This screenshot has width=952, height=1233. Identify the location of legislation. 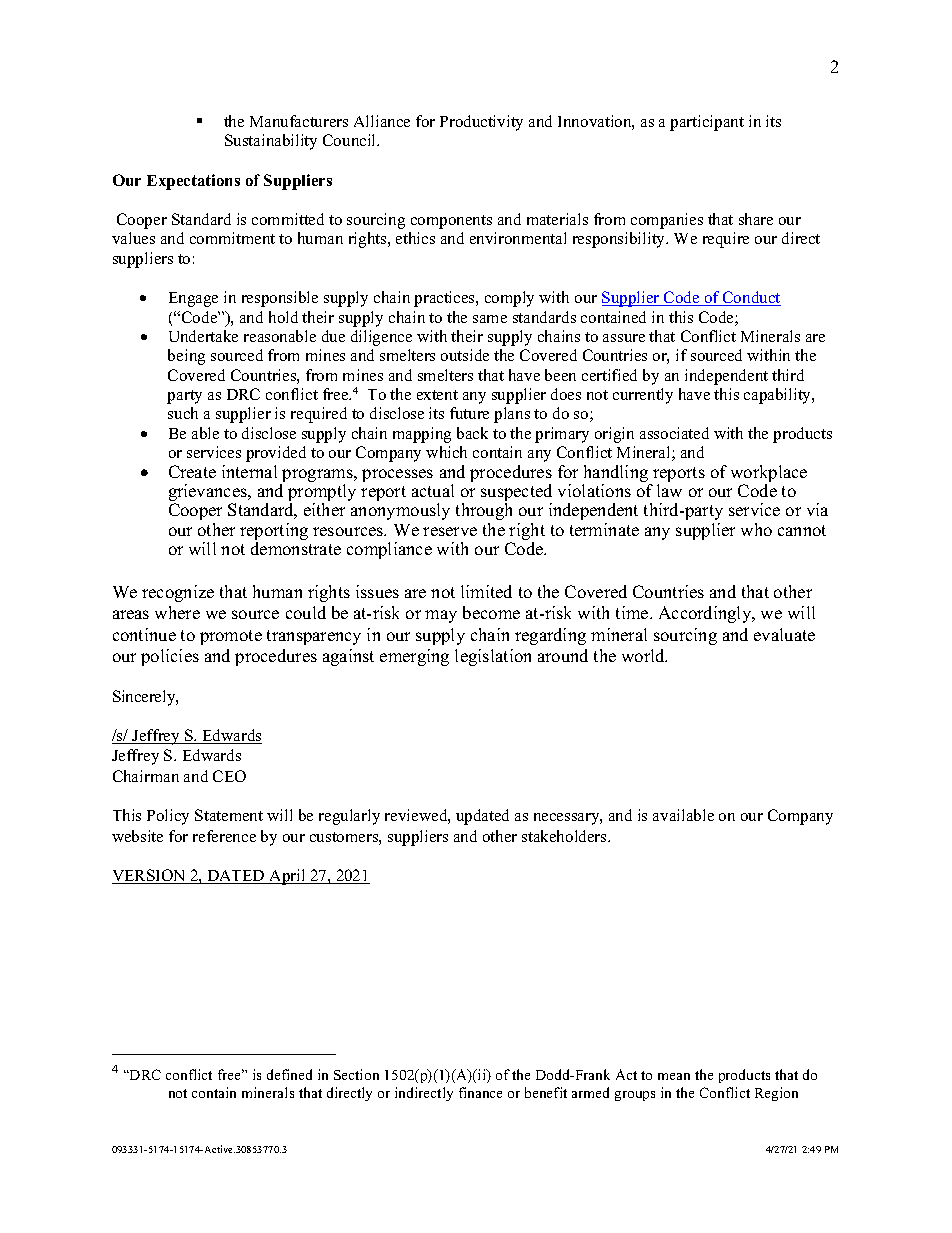
(493, 657).
